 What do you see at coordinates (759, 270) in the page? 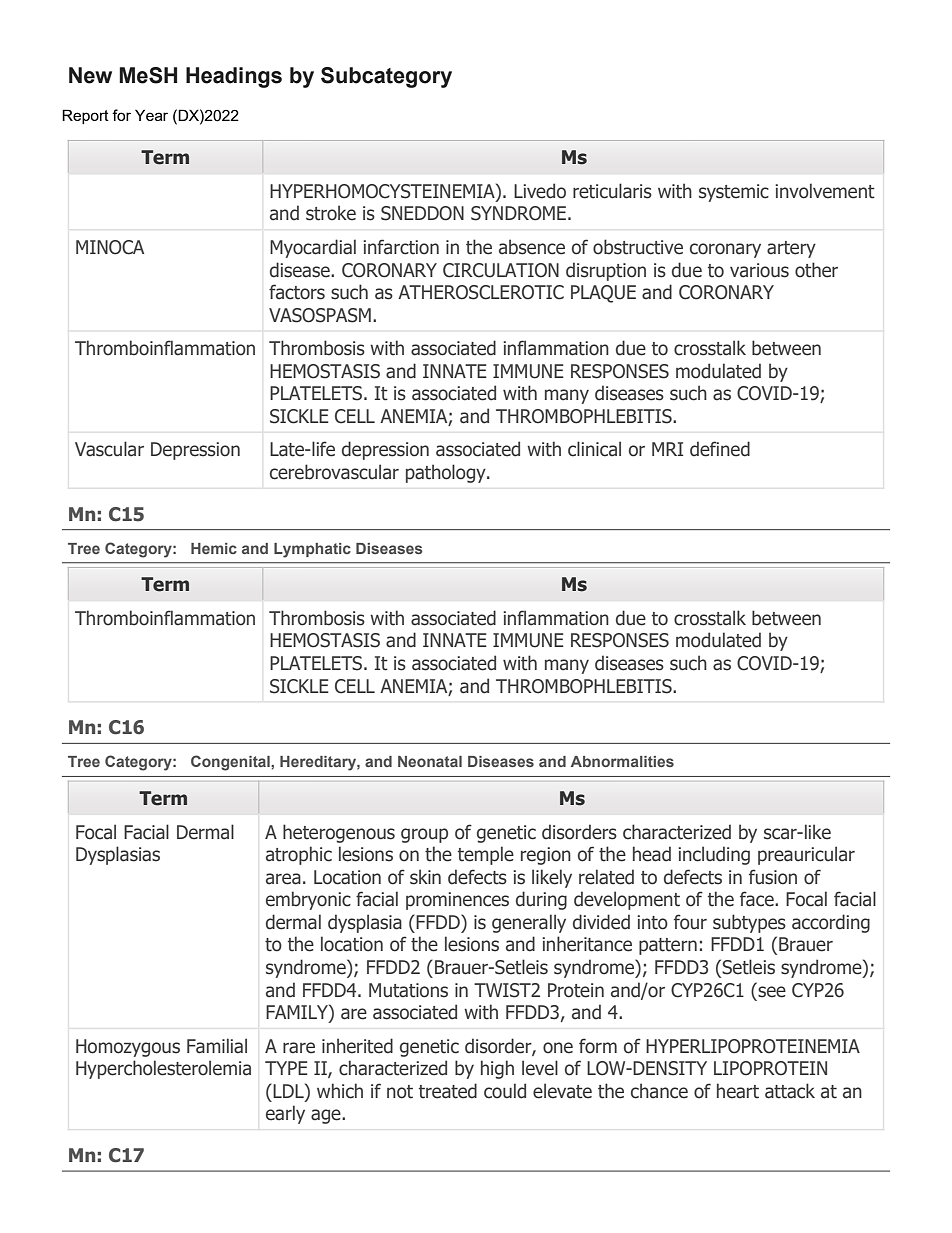
I see `various` at bounding box center [759, 270].
